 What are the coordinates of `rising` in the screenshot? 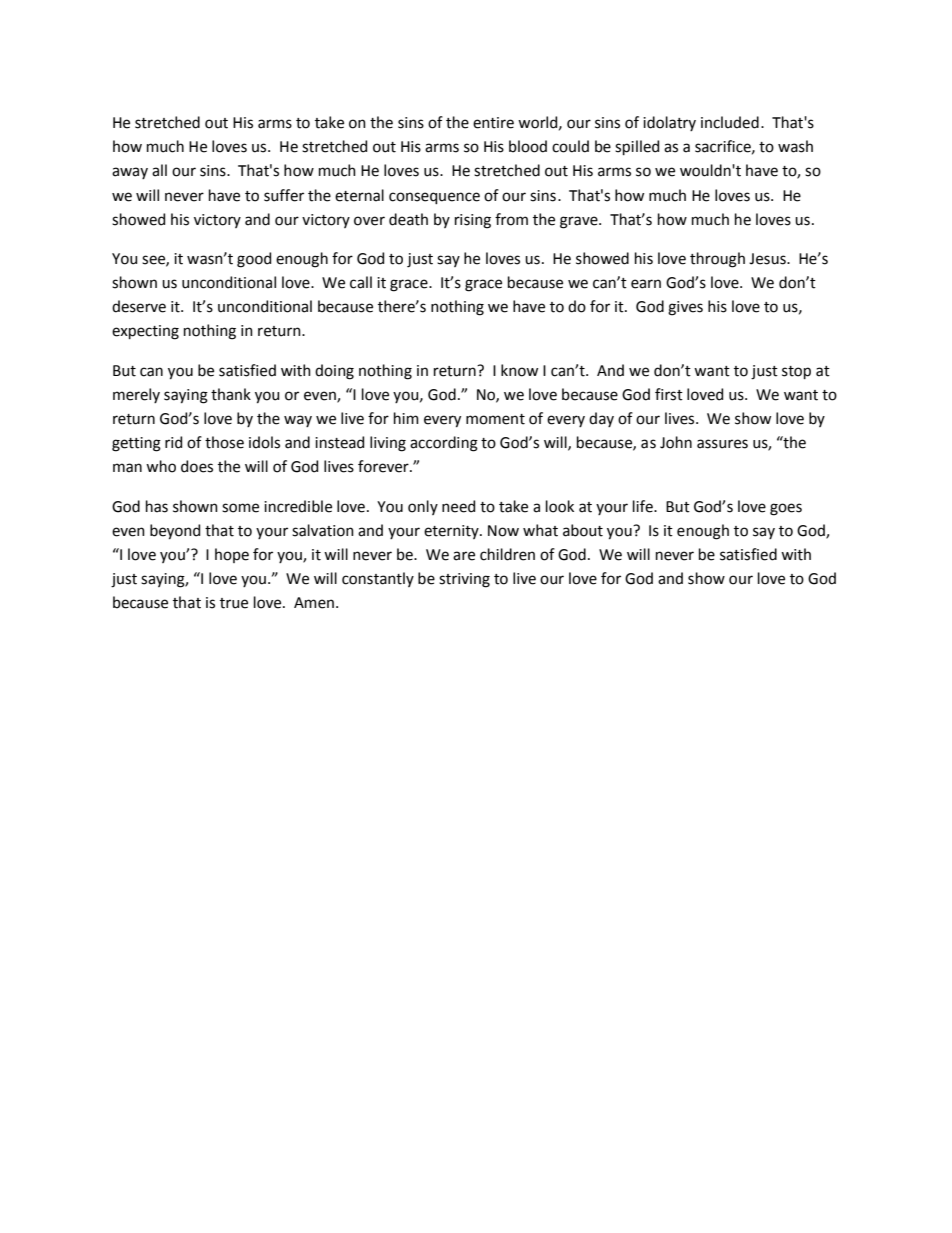 It's located at (473, 221).
